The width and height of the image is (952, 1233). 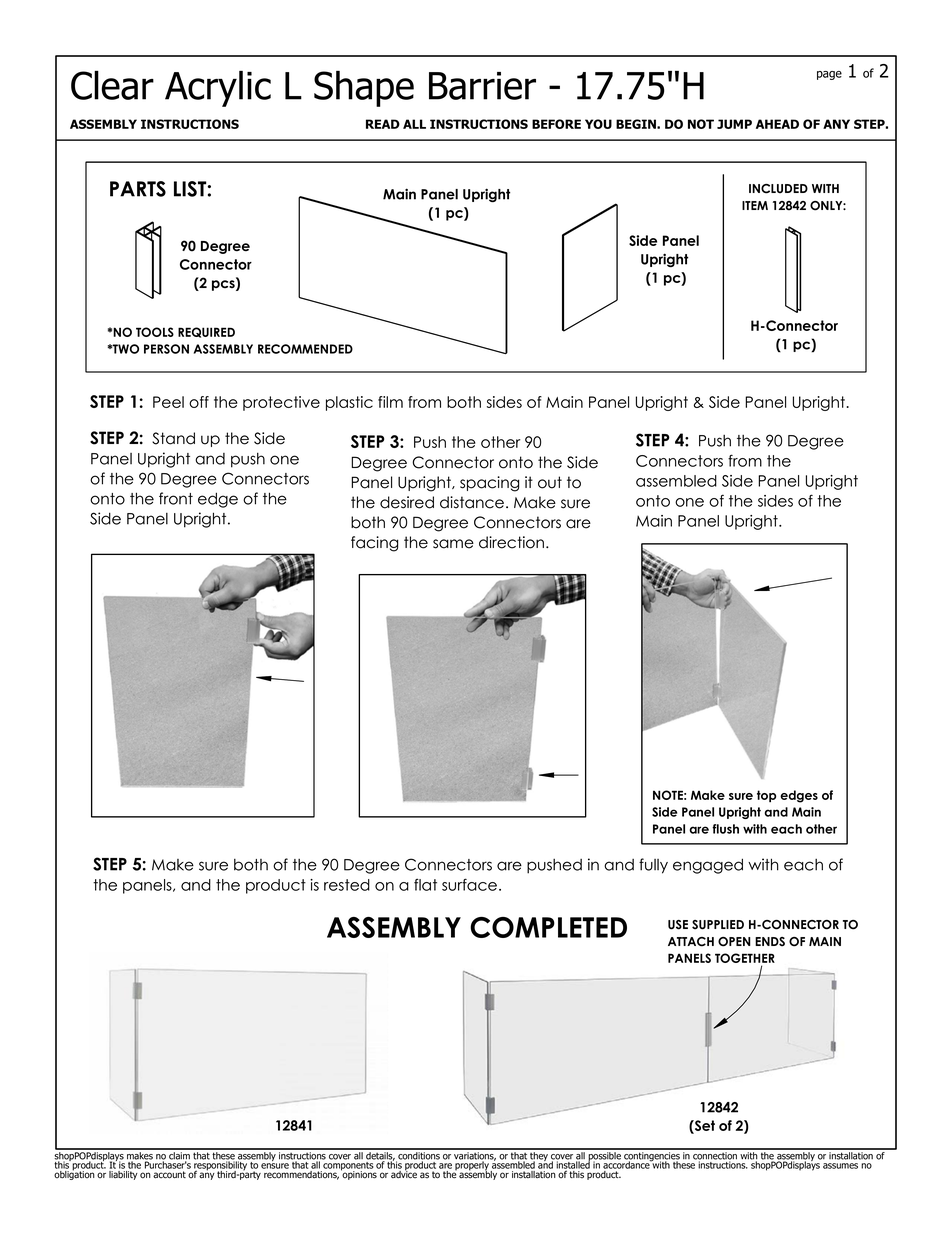 I want to click on front, so click(x=176, y=498).
